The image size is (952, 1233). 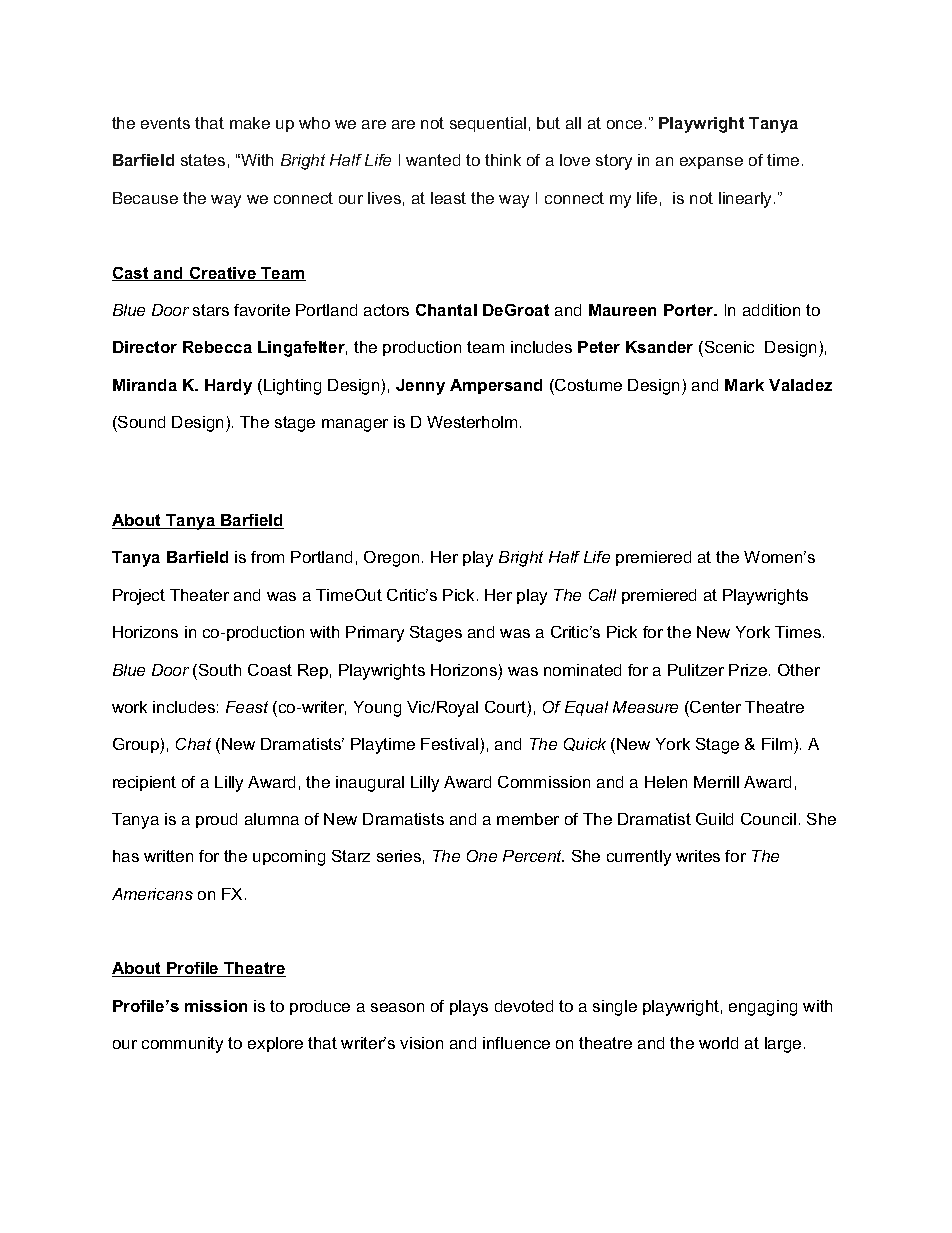 I want to click on Rebecca, so click(x=217, y=347).
